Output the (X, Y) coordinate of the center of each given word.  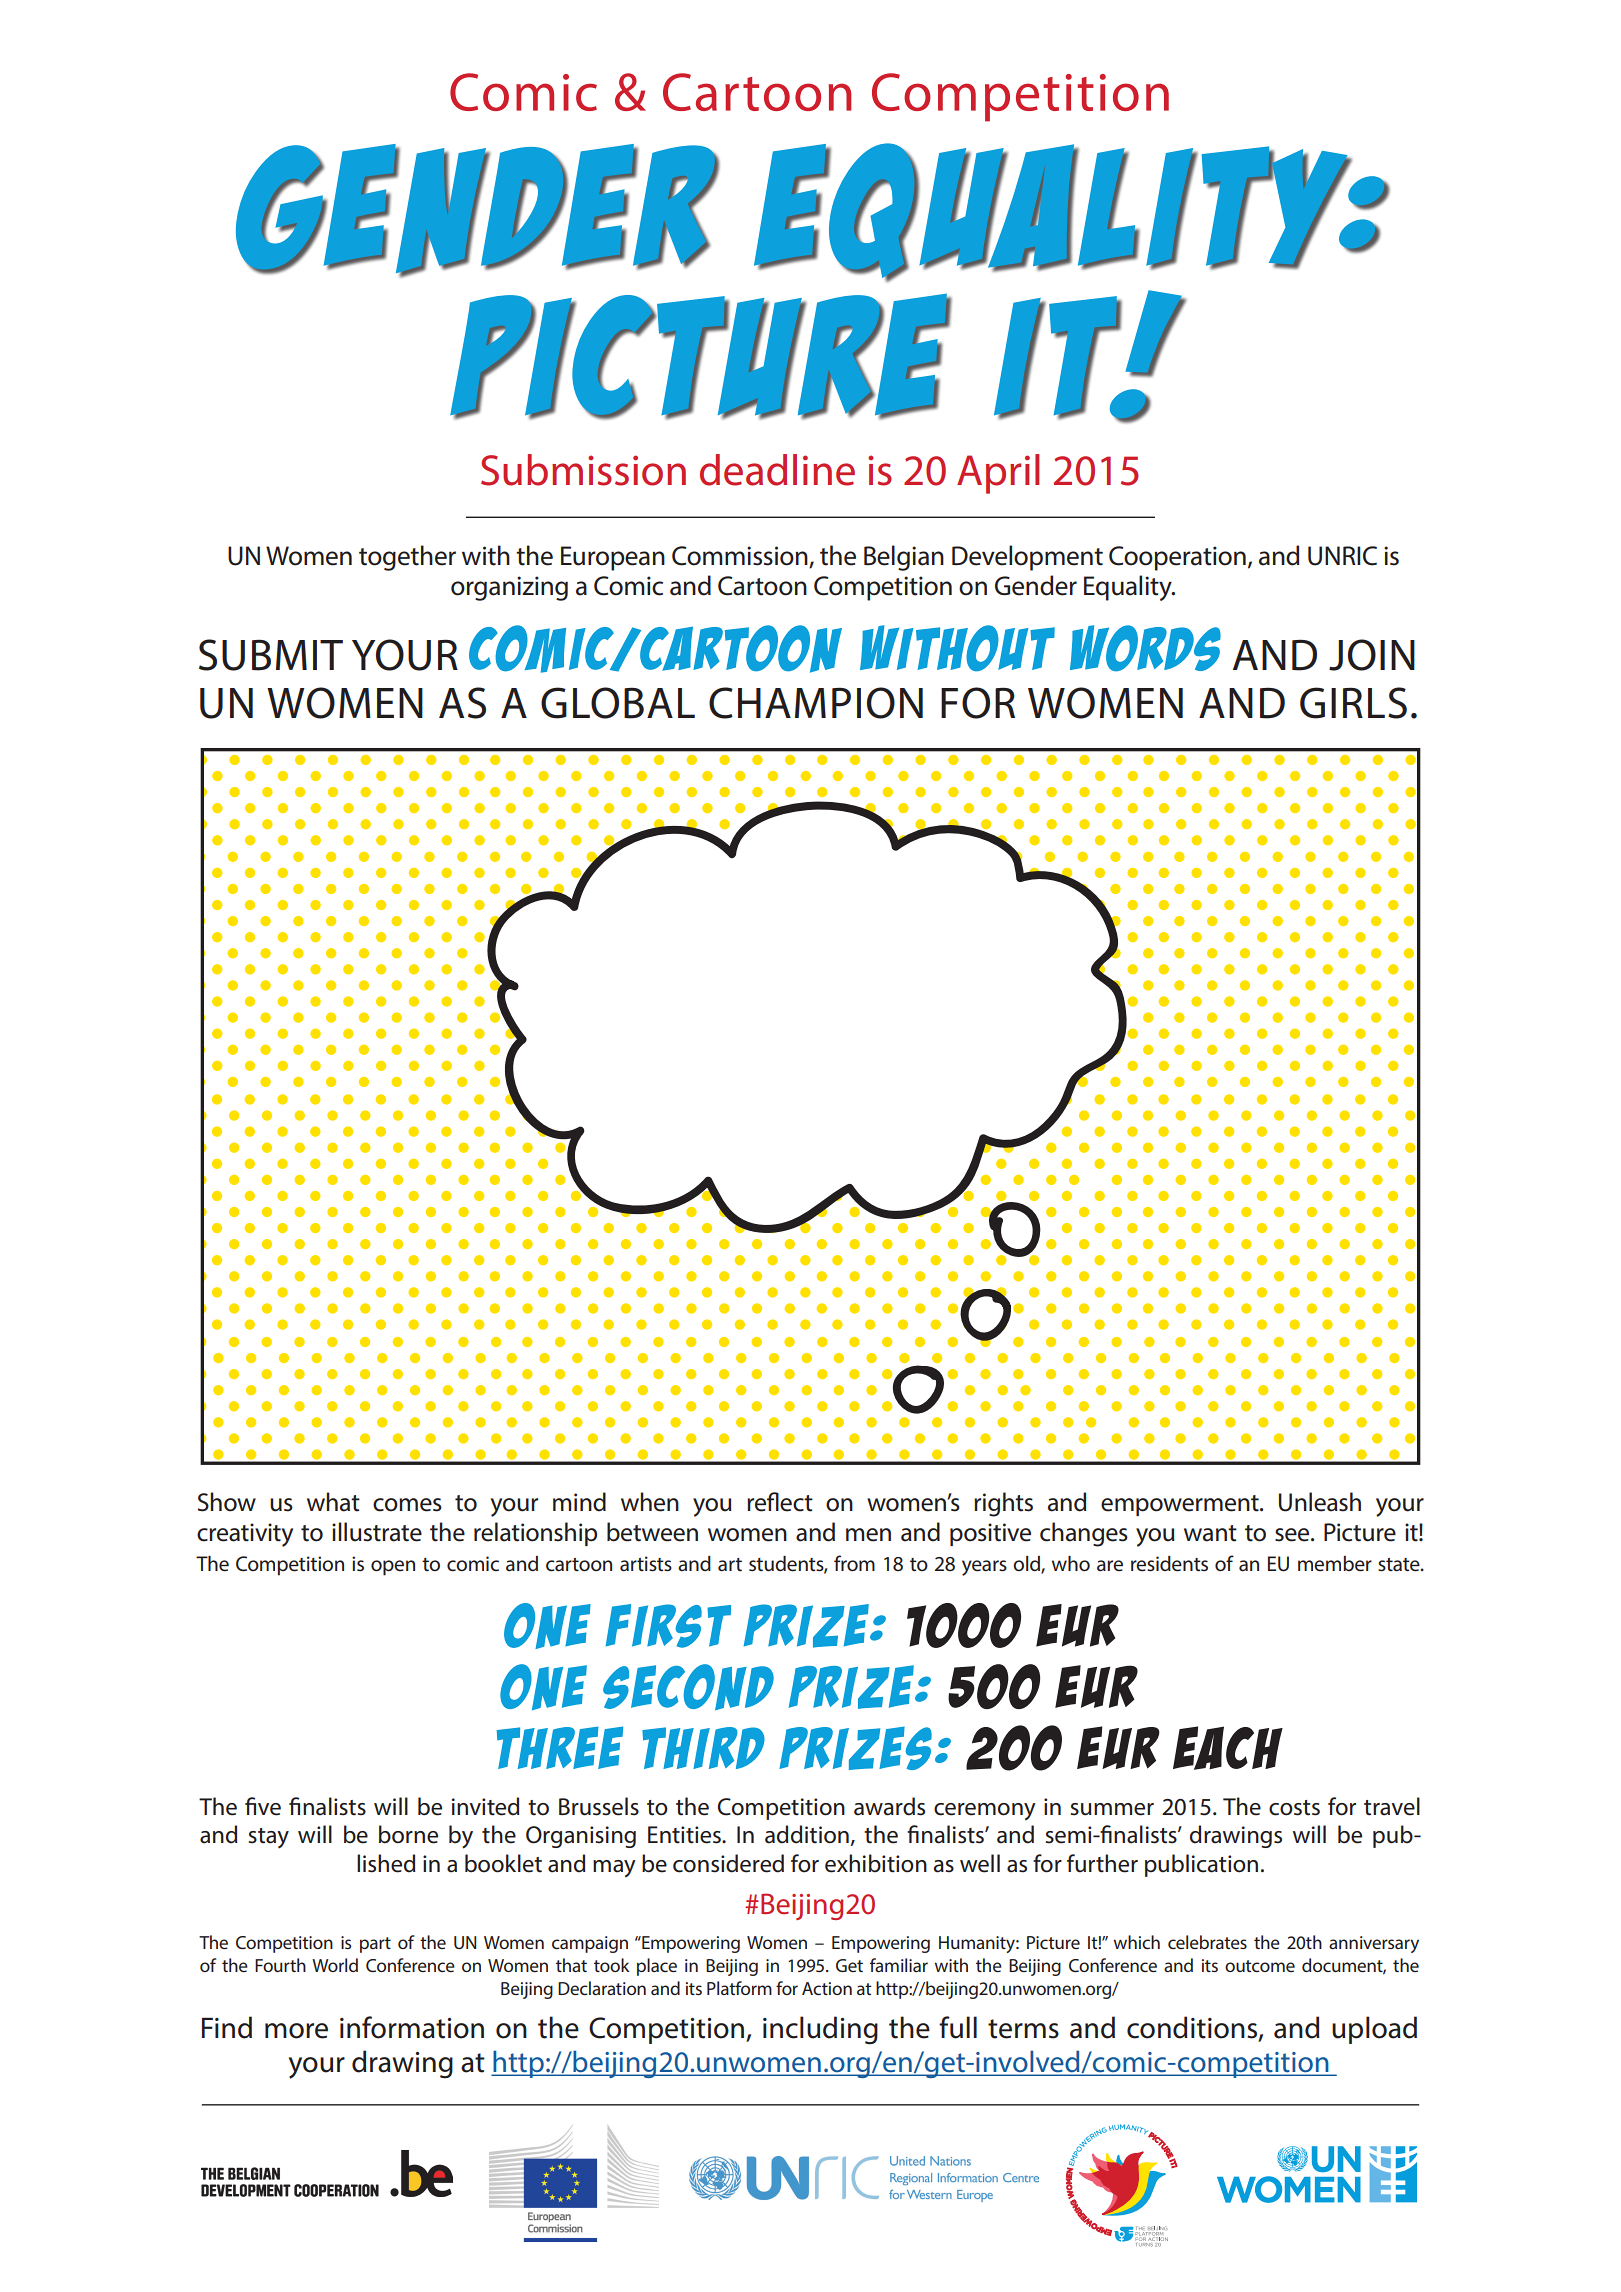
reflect (780, 1502)
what (333, 1502)
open (393, 1568)
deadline (777, 470)
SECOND (688, 1687)
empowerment (1181, 1505)
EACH (1228, 1748)
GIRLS (1353, 703)
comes (407, 1505)
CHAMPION (816, 703)
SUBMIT (271, 655)
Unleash (1320, 1502)
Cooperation (1177, 558)
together (407, 558)
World (335, 1965)
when (650, 1502)
